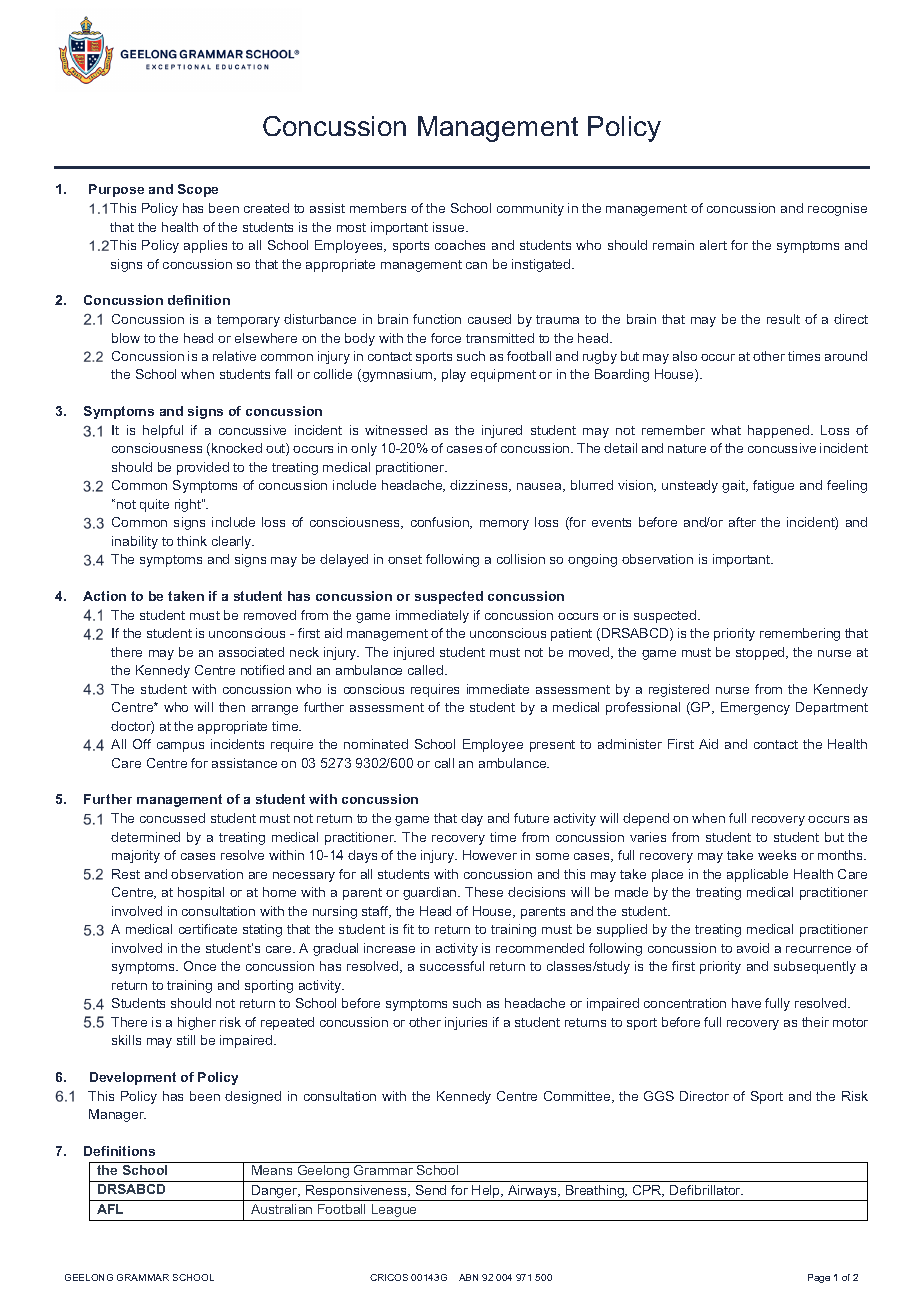 The width and height of the image is (924, 1308). I want to click on hospital, so click(201, 893).
